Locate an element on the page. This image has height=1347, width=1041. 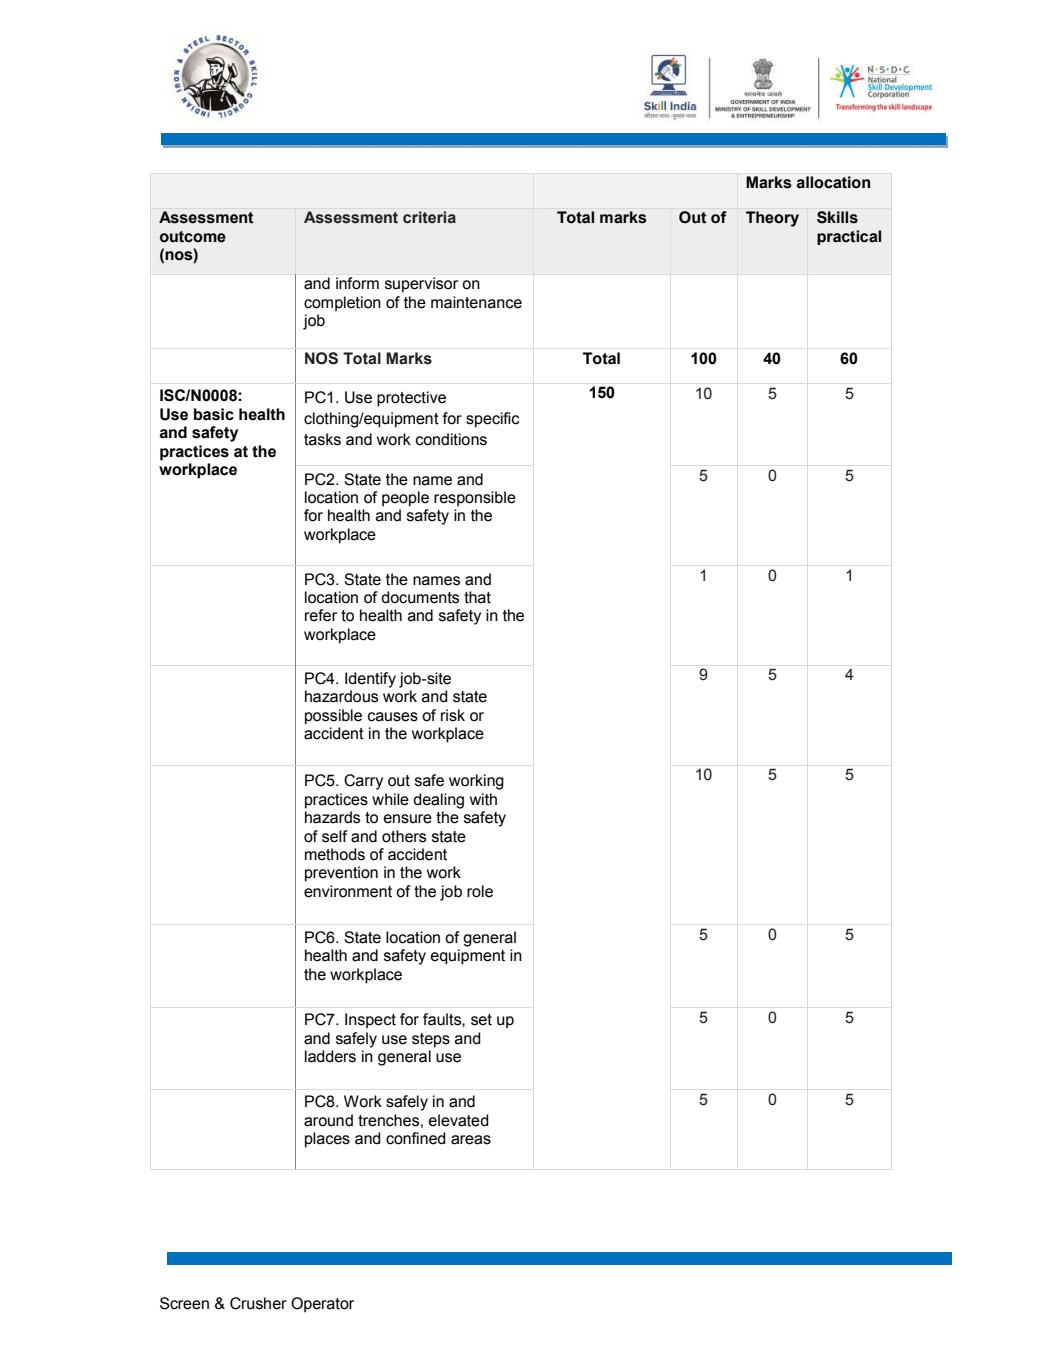
outcome is located at coordinates (193, 237).
